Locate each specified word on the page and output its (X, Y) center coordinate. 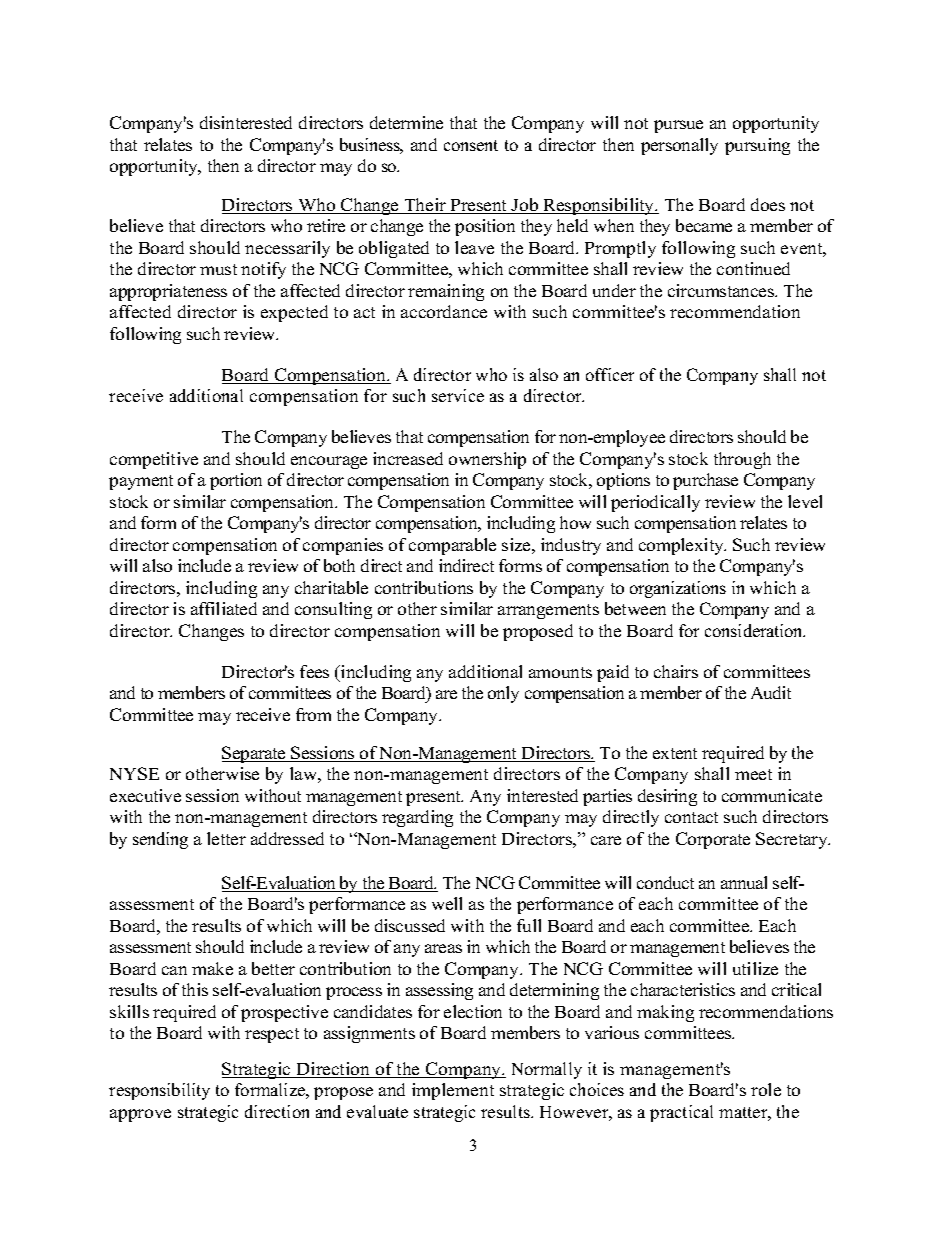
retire (326, 225)
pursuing (757, 146)
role (766, 1089)
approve (140, 1115)
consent (471, 145)
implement (453, 1091)
